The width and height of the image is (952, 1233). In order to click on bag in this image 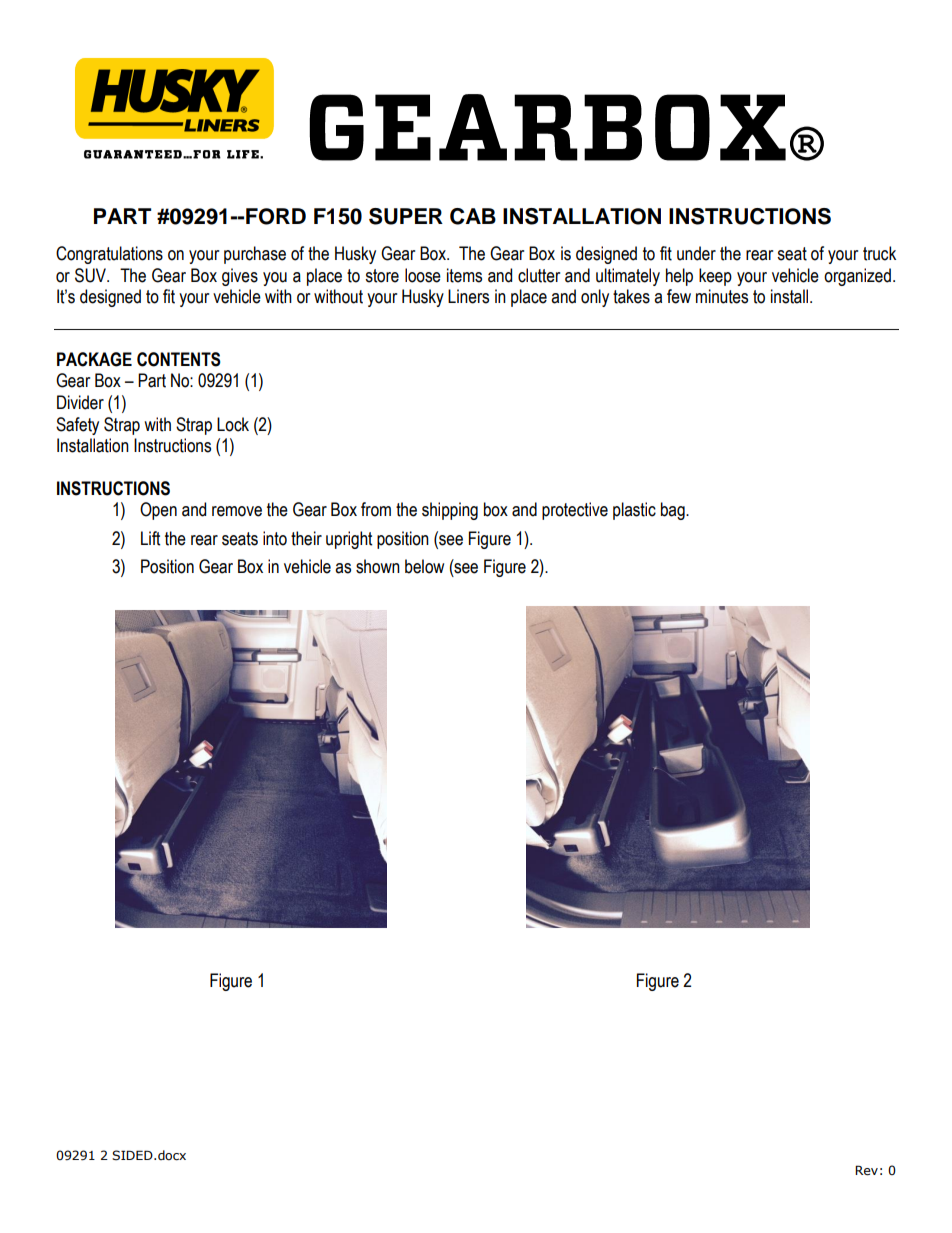, I will do `click(674, 511)`.
